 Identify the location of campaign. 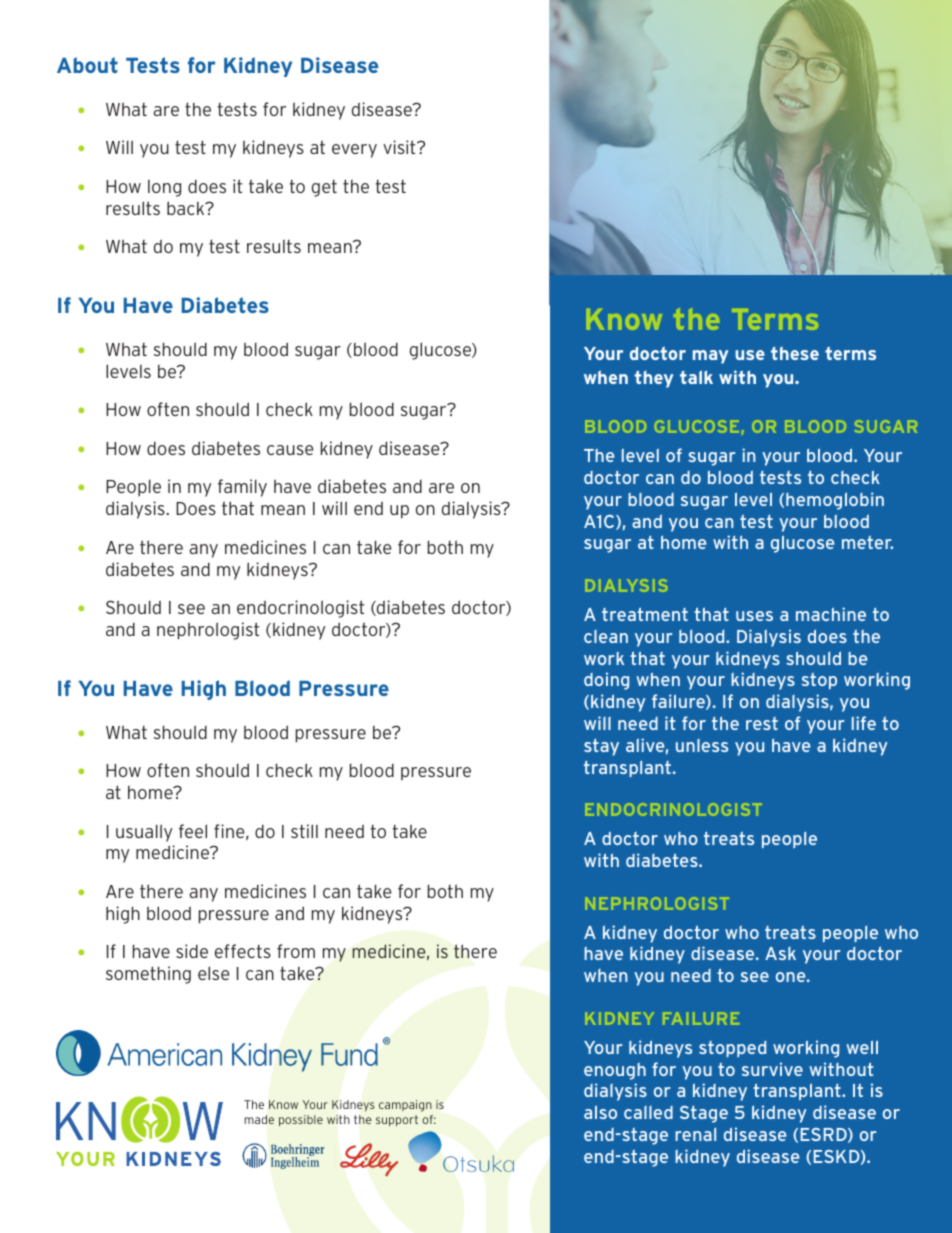
(405, 1106).
